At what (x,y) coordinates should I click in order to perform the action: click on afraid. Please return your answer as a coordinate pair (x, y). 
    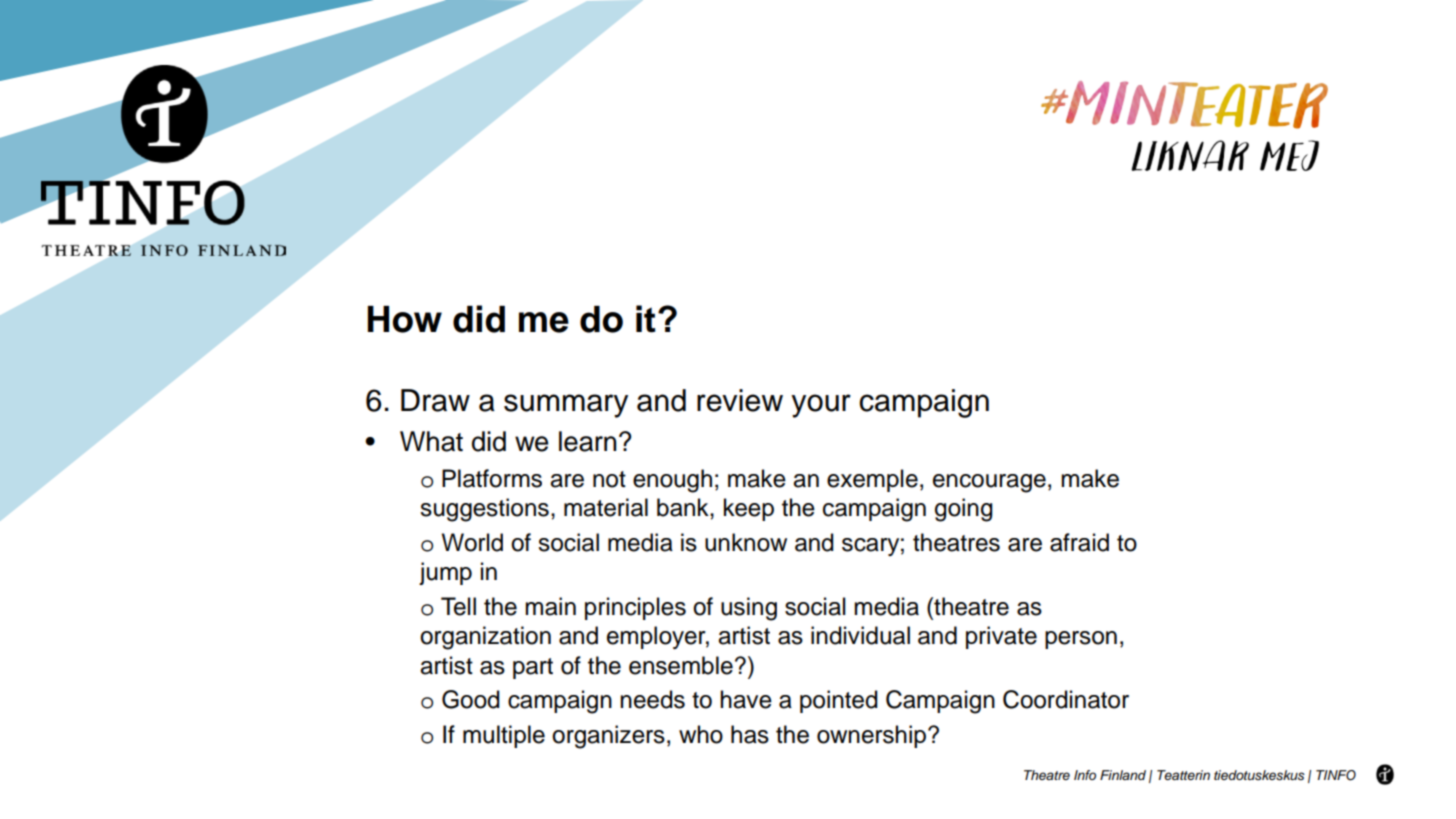
    Looking at the image, I should click on (1079, 542).
